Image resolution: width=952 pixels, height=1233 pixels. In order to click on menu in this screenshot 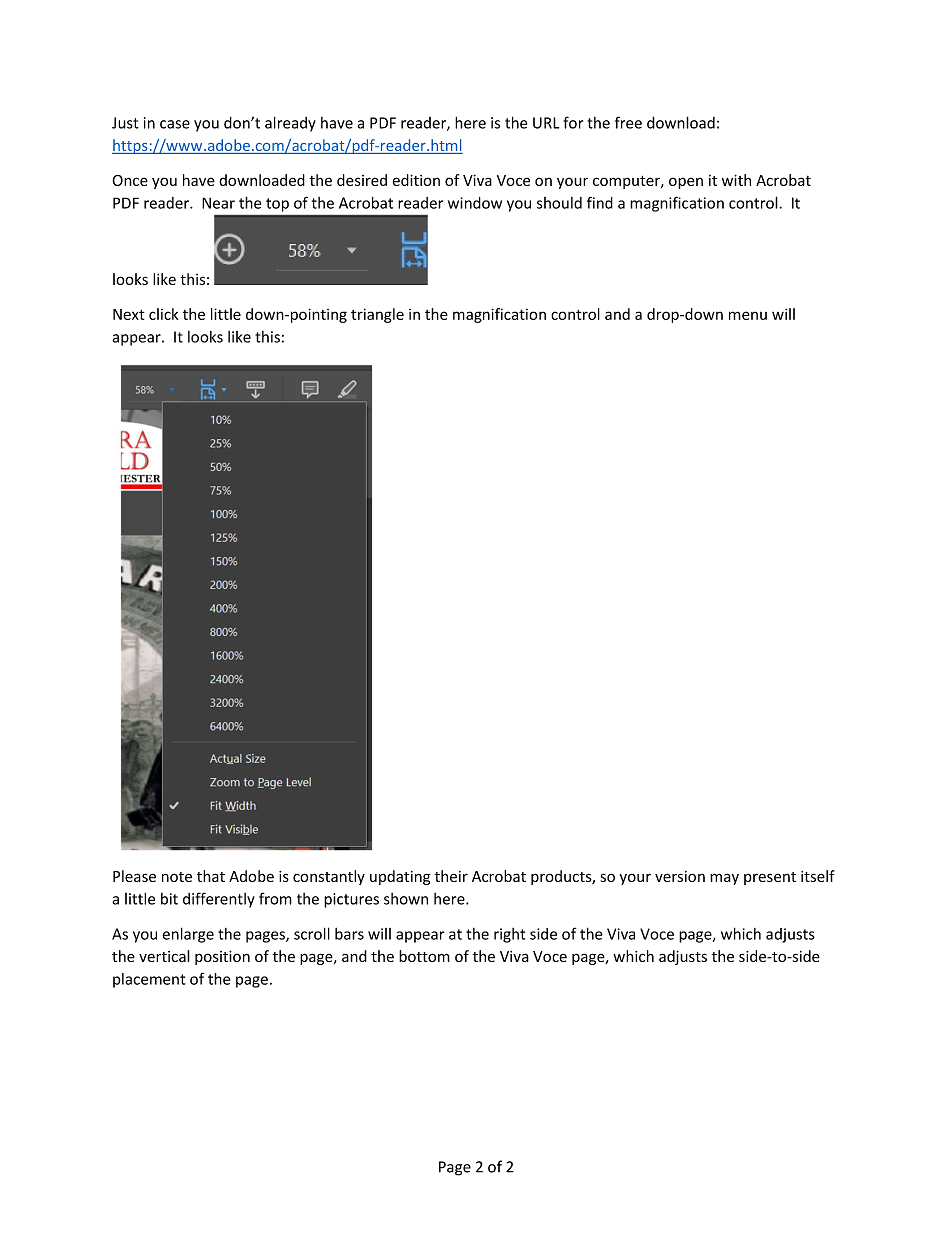, I will do `click(748, 315)`.
